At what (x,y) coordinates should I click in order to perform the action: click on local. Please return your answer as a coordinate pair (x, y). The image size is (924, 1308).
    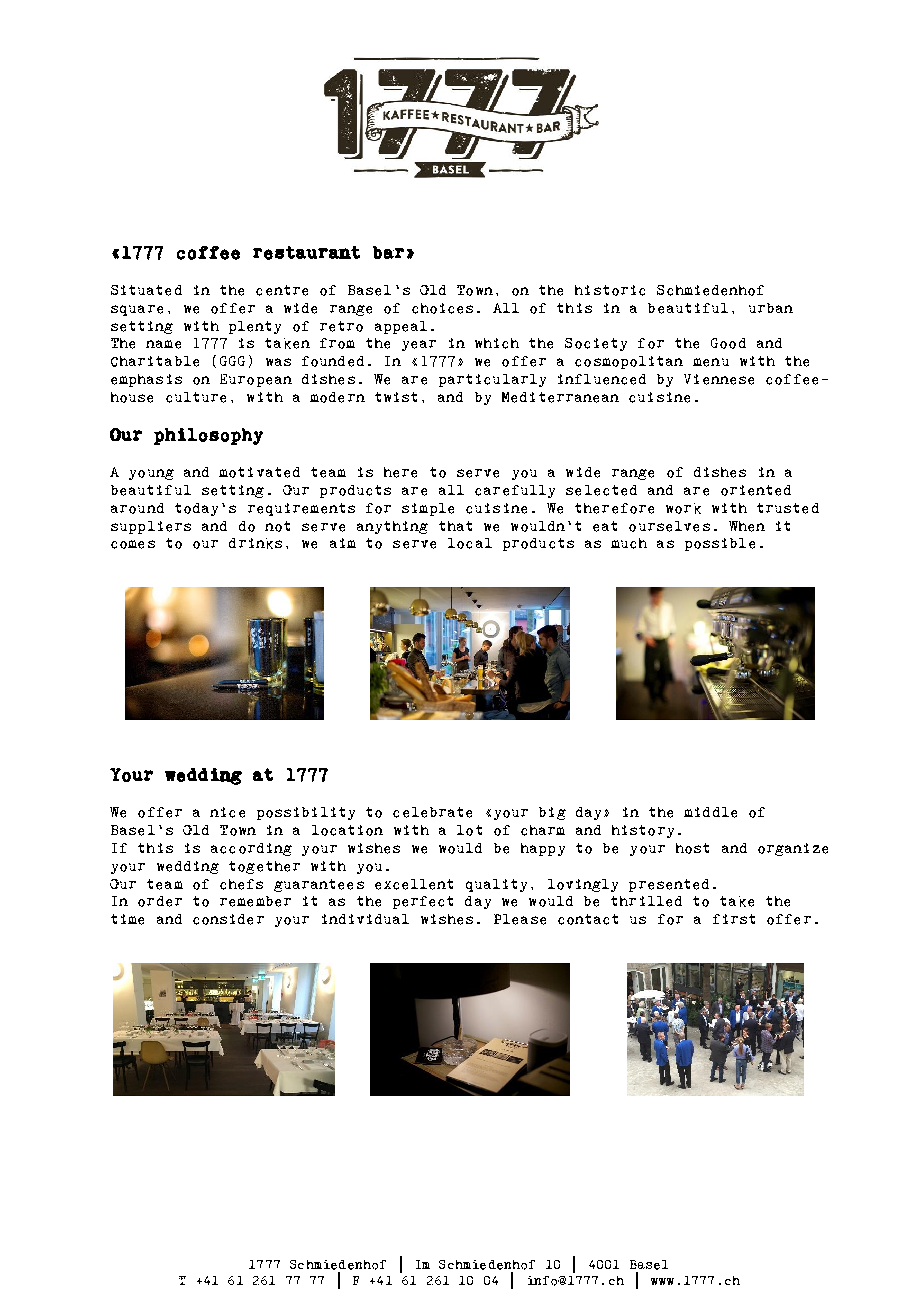
    Looking at the image, I should click on (470, 543).
